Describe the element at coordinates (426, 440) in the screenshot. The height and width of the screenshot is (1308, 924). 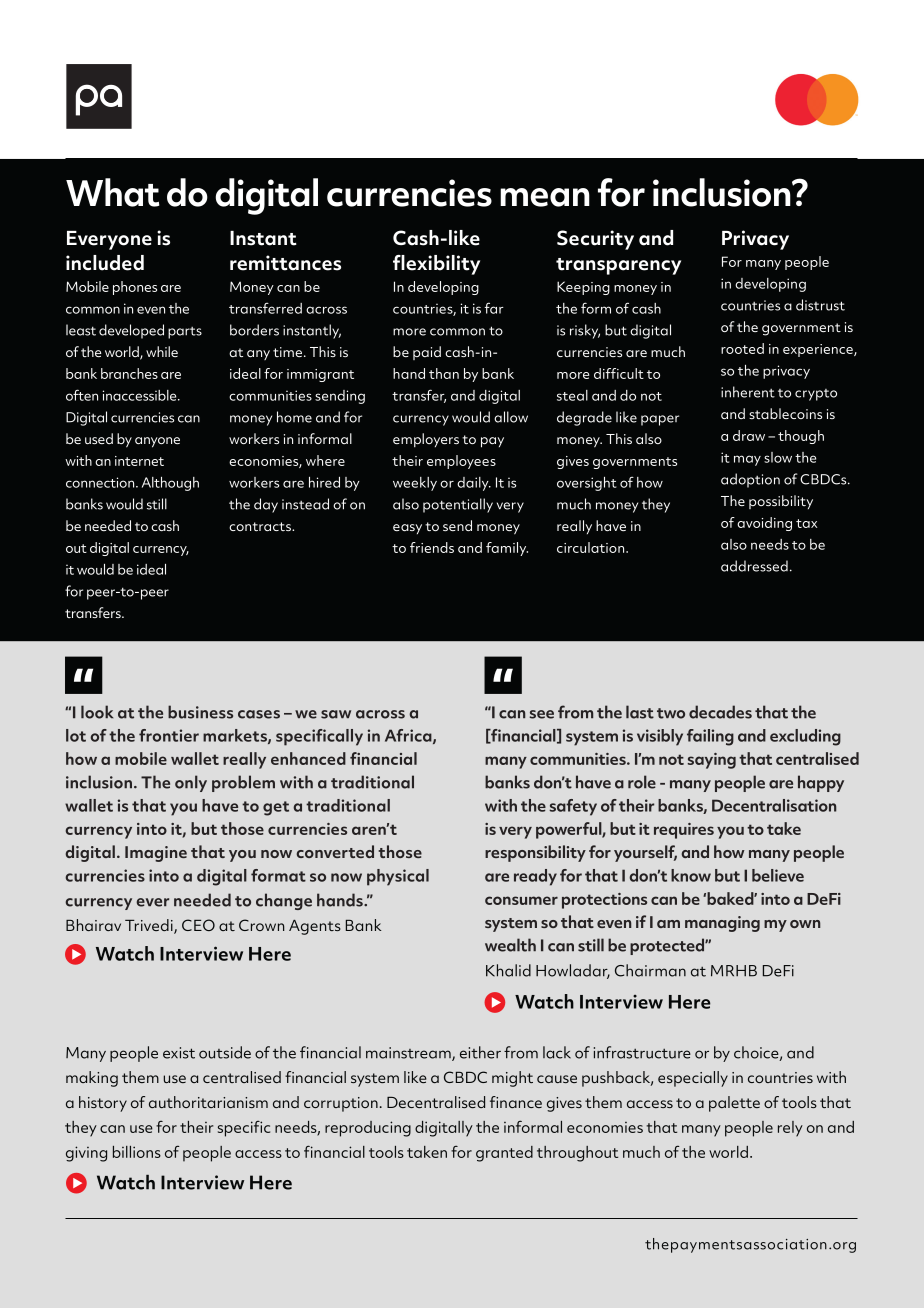
I see `employers` at that location.
